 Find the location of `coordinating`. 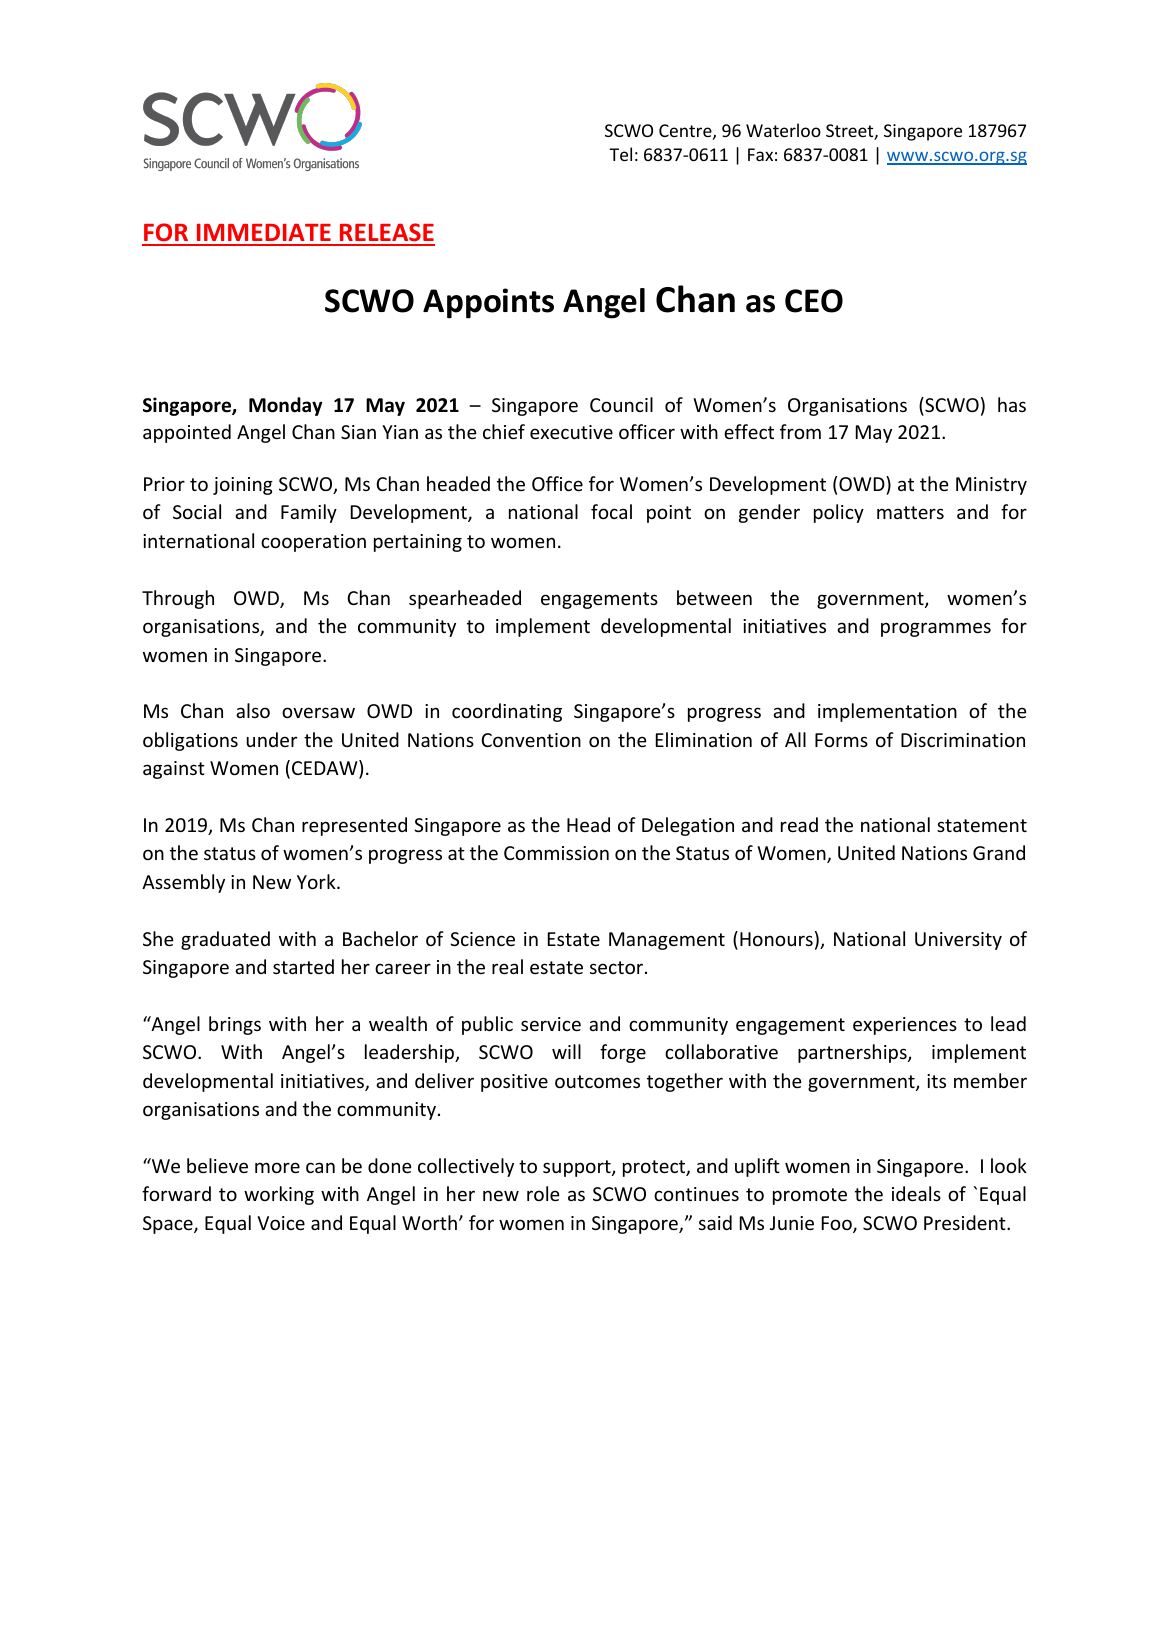

coordinating is located at coordinates (507, 712).
